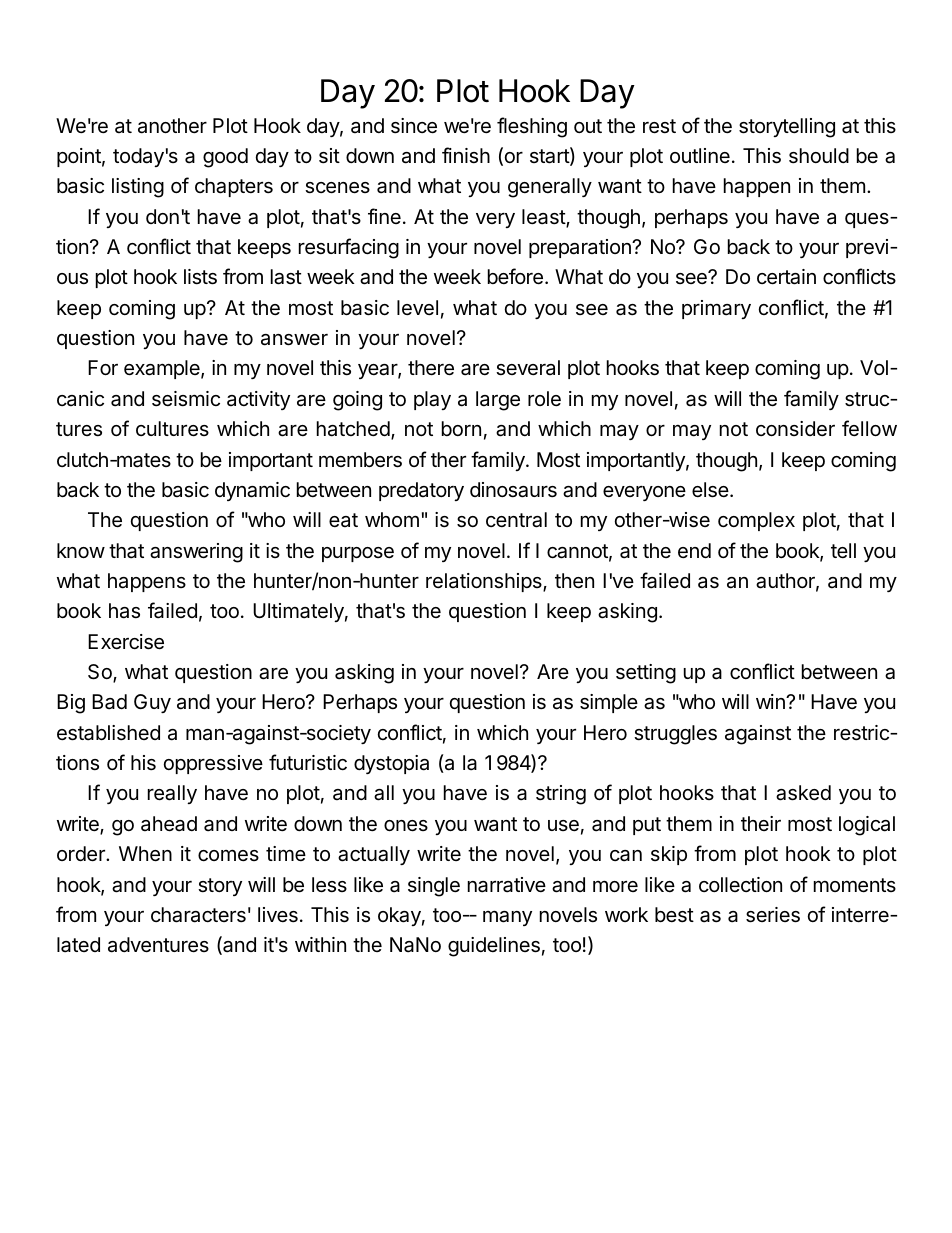 The image size is (952, 1233). I want to click on consider, so click(795, 428).
